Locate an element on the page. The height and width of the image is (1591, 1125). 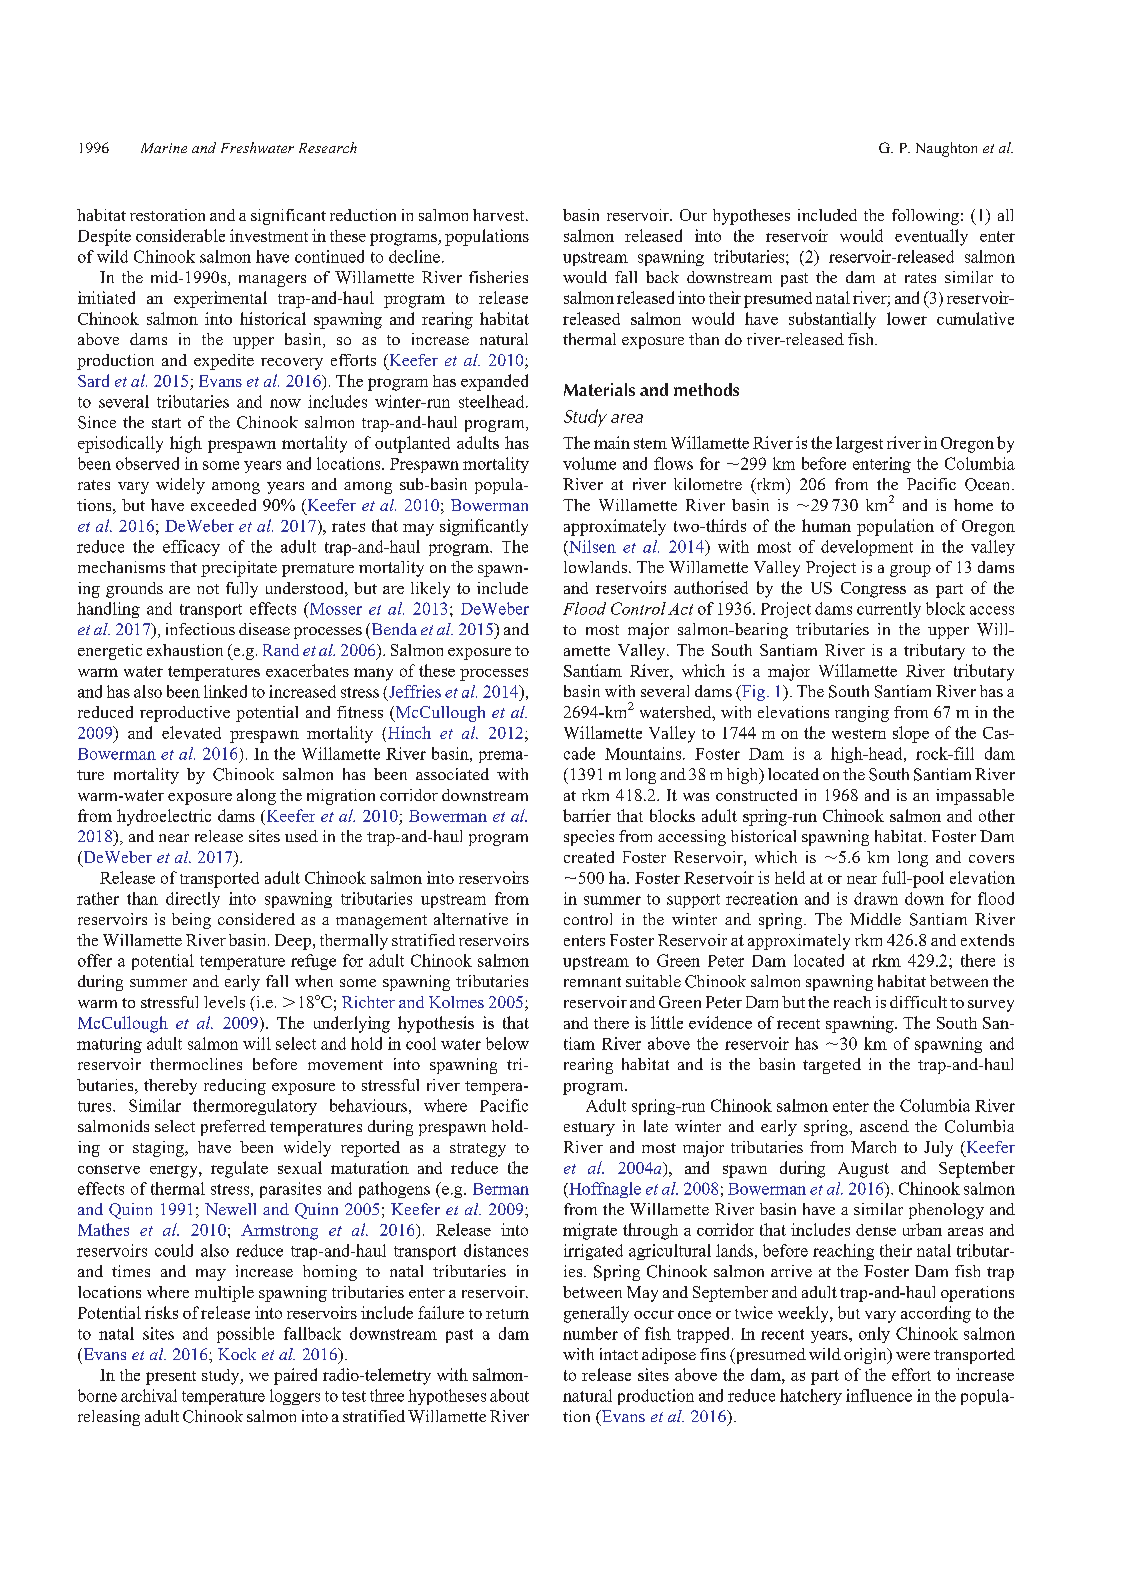
about is located at coordinates (509, 1395).
